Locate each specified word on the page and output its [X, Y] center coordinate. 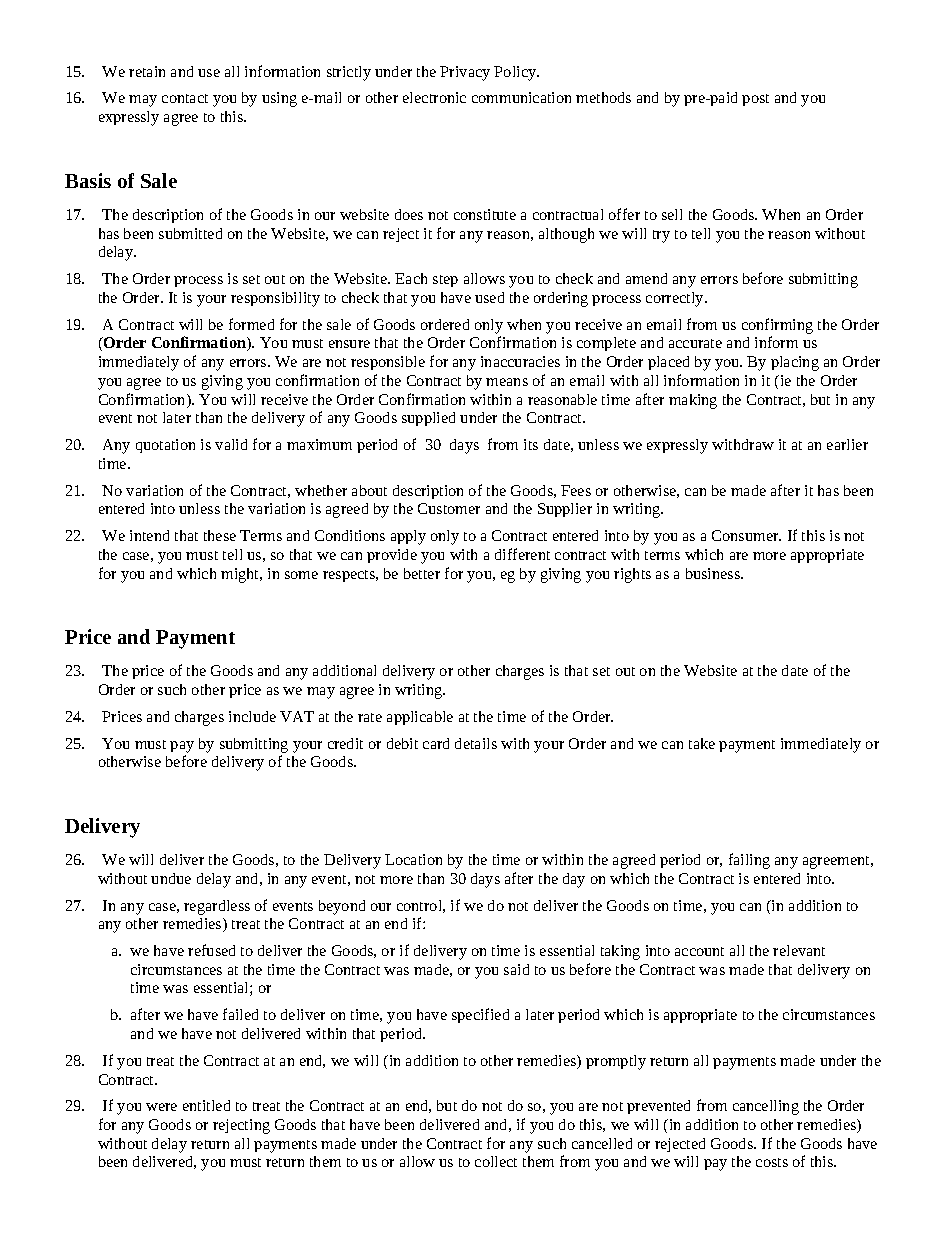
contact [185, 98]
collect [496, 1161]
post [755, 100]
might [241, 575]
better [422, 573]
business [714, 573]
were [161, 1107]
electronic [434, 97]
